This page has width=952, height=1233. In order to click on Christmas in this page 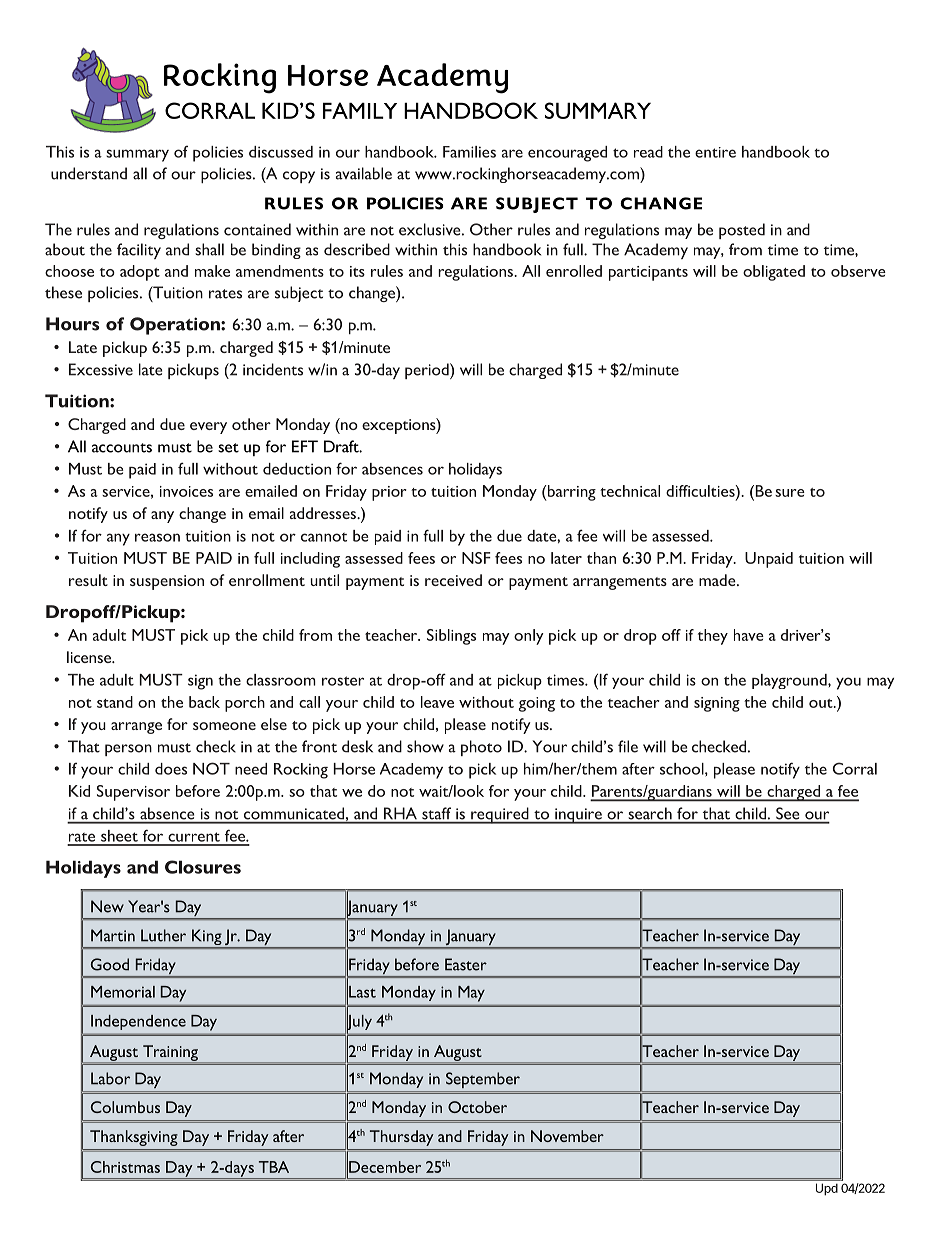, I will do `click(125, 1167)`.
